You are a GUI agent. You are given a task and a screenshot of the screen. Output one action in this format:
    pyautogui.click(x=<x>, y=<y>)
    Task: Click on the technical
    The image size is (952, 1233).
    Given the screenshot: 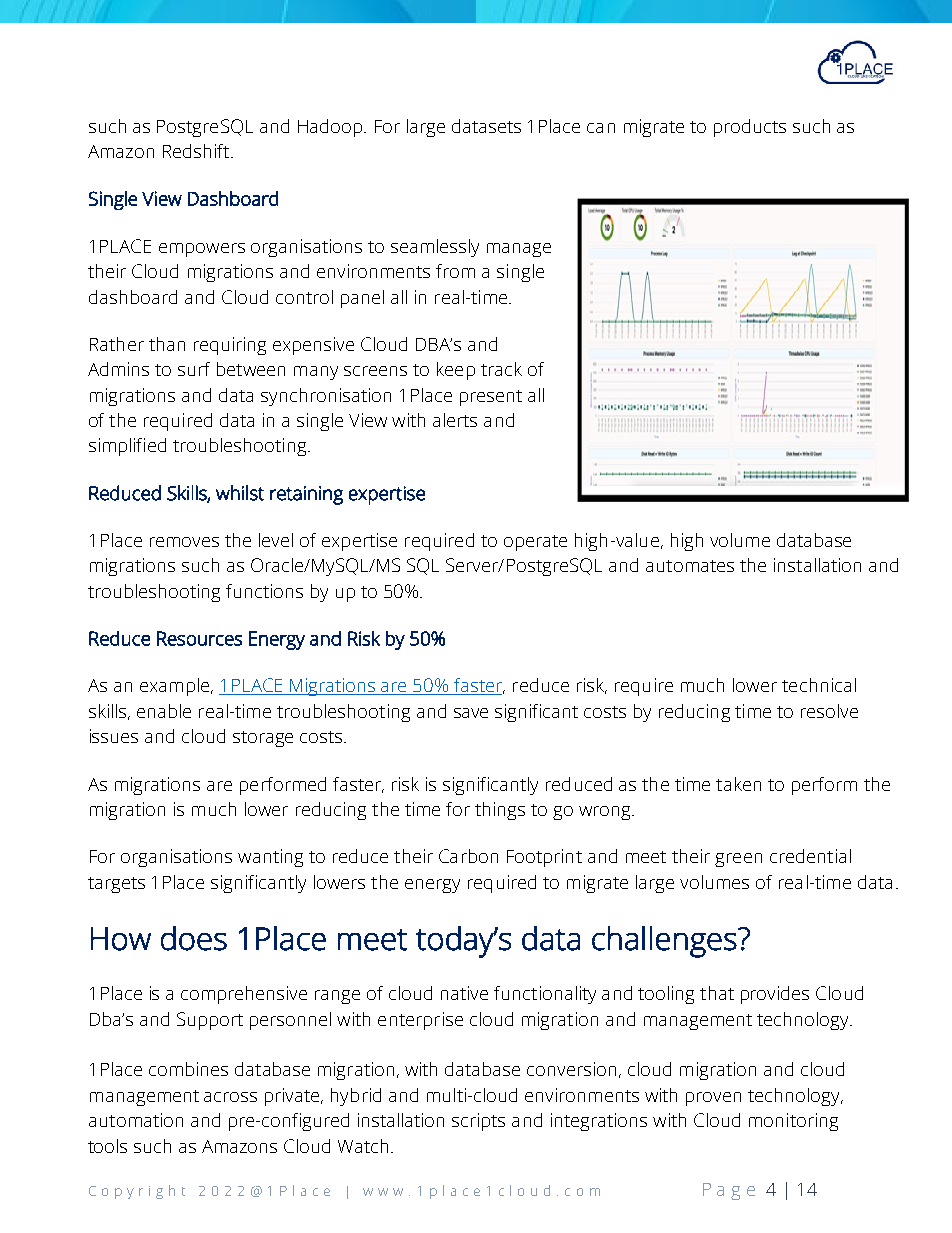 What is the action you would take?
    pyautogui.click(x=819, y=685)
